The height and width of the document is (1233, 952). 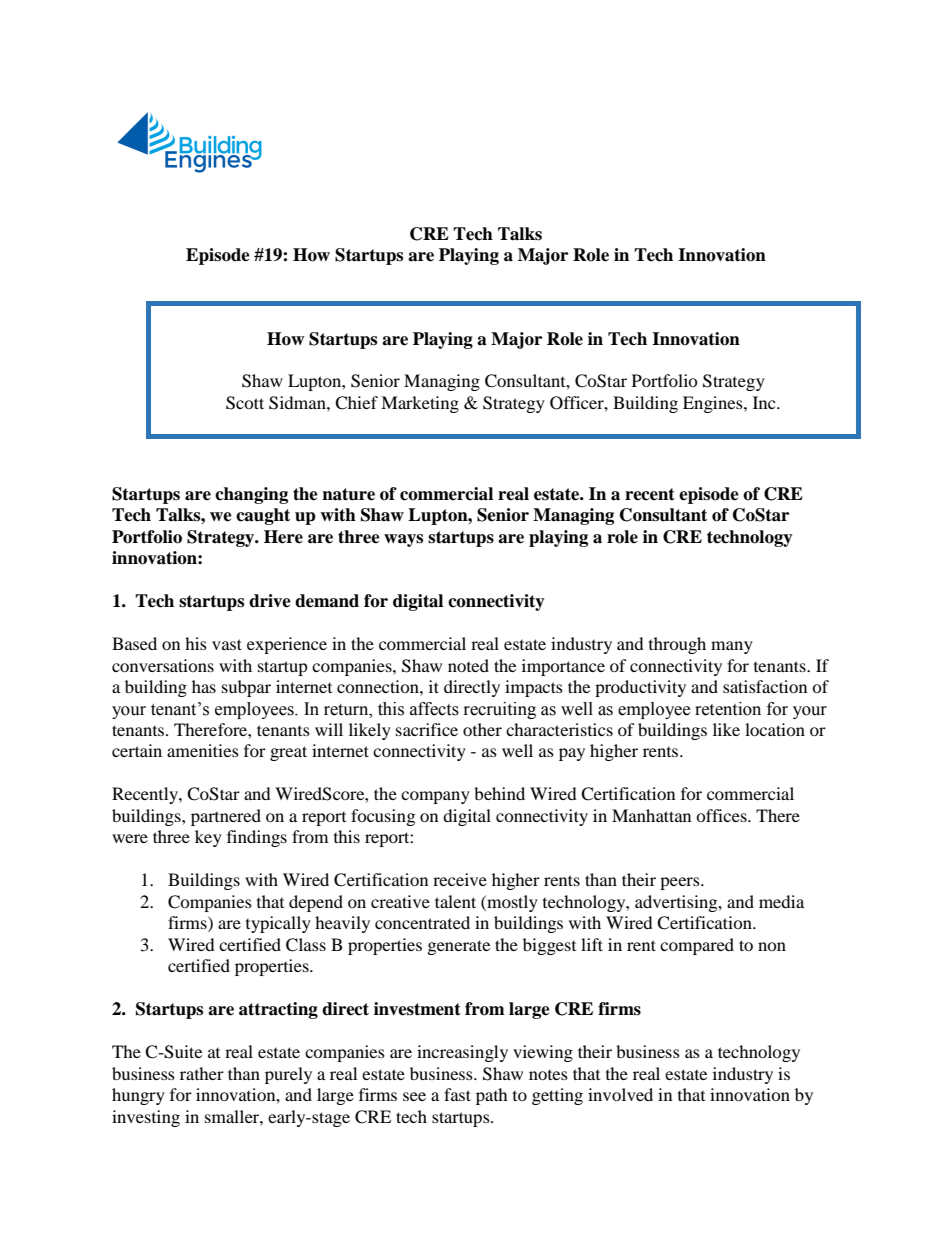 What do you see at coordinates (227, 644) in the document?
I see `vast` at bounding box center [227, 644].
